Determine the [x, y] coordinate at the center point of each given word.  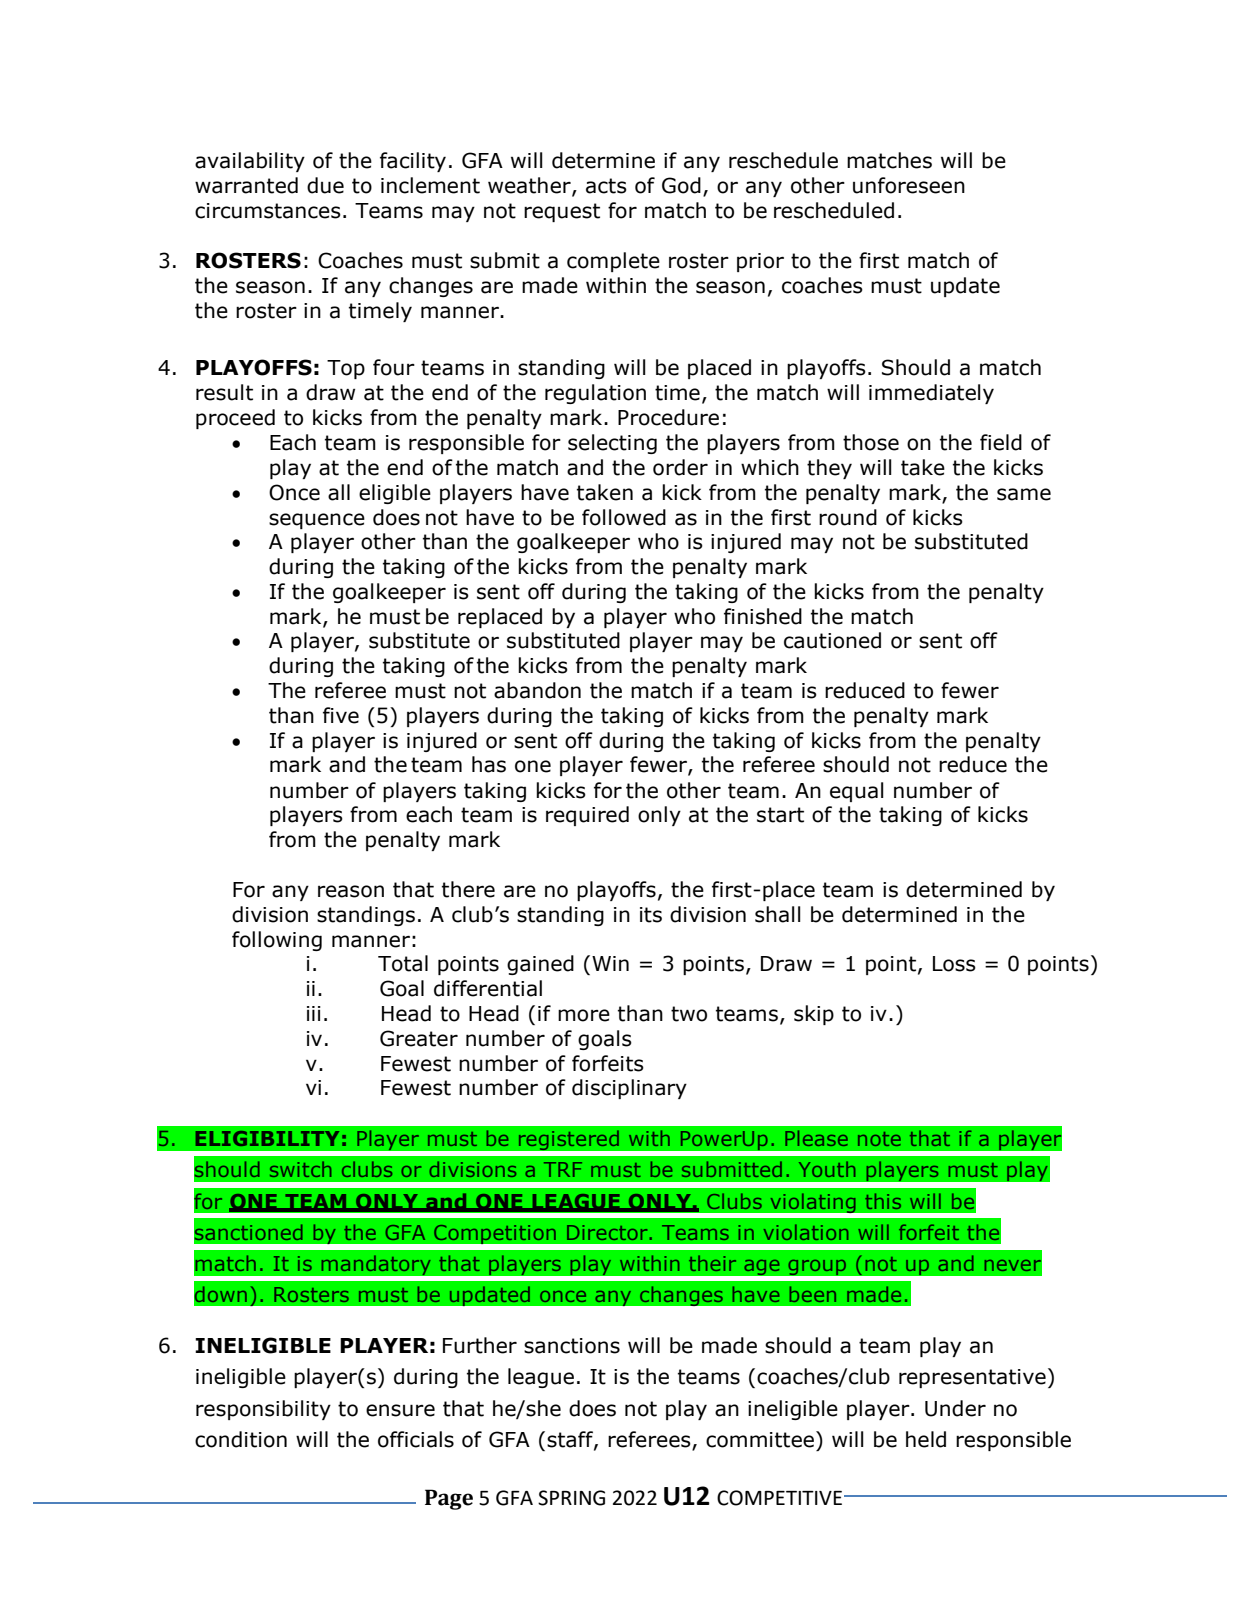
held [926, 1439]
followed [624, 517]
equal [857, 792]
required [587, 816]
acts [606, 186]
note [879, 1139]
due [325, 185]
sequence [317, 521]
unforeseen [909, 185]
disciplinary [629, 1089]
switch [300, 1169]
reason [351, 891]
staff [571, 1440]
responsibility [263, 1410]
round [848, 517]
